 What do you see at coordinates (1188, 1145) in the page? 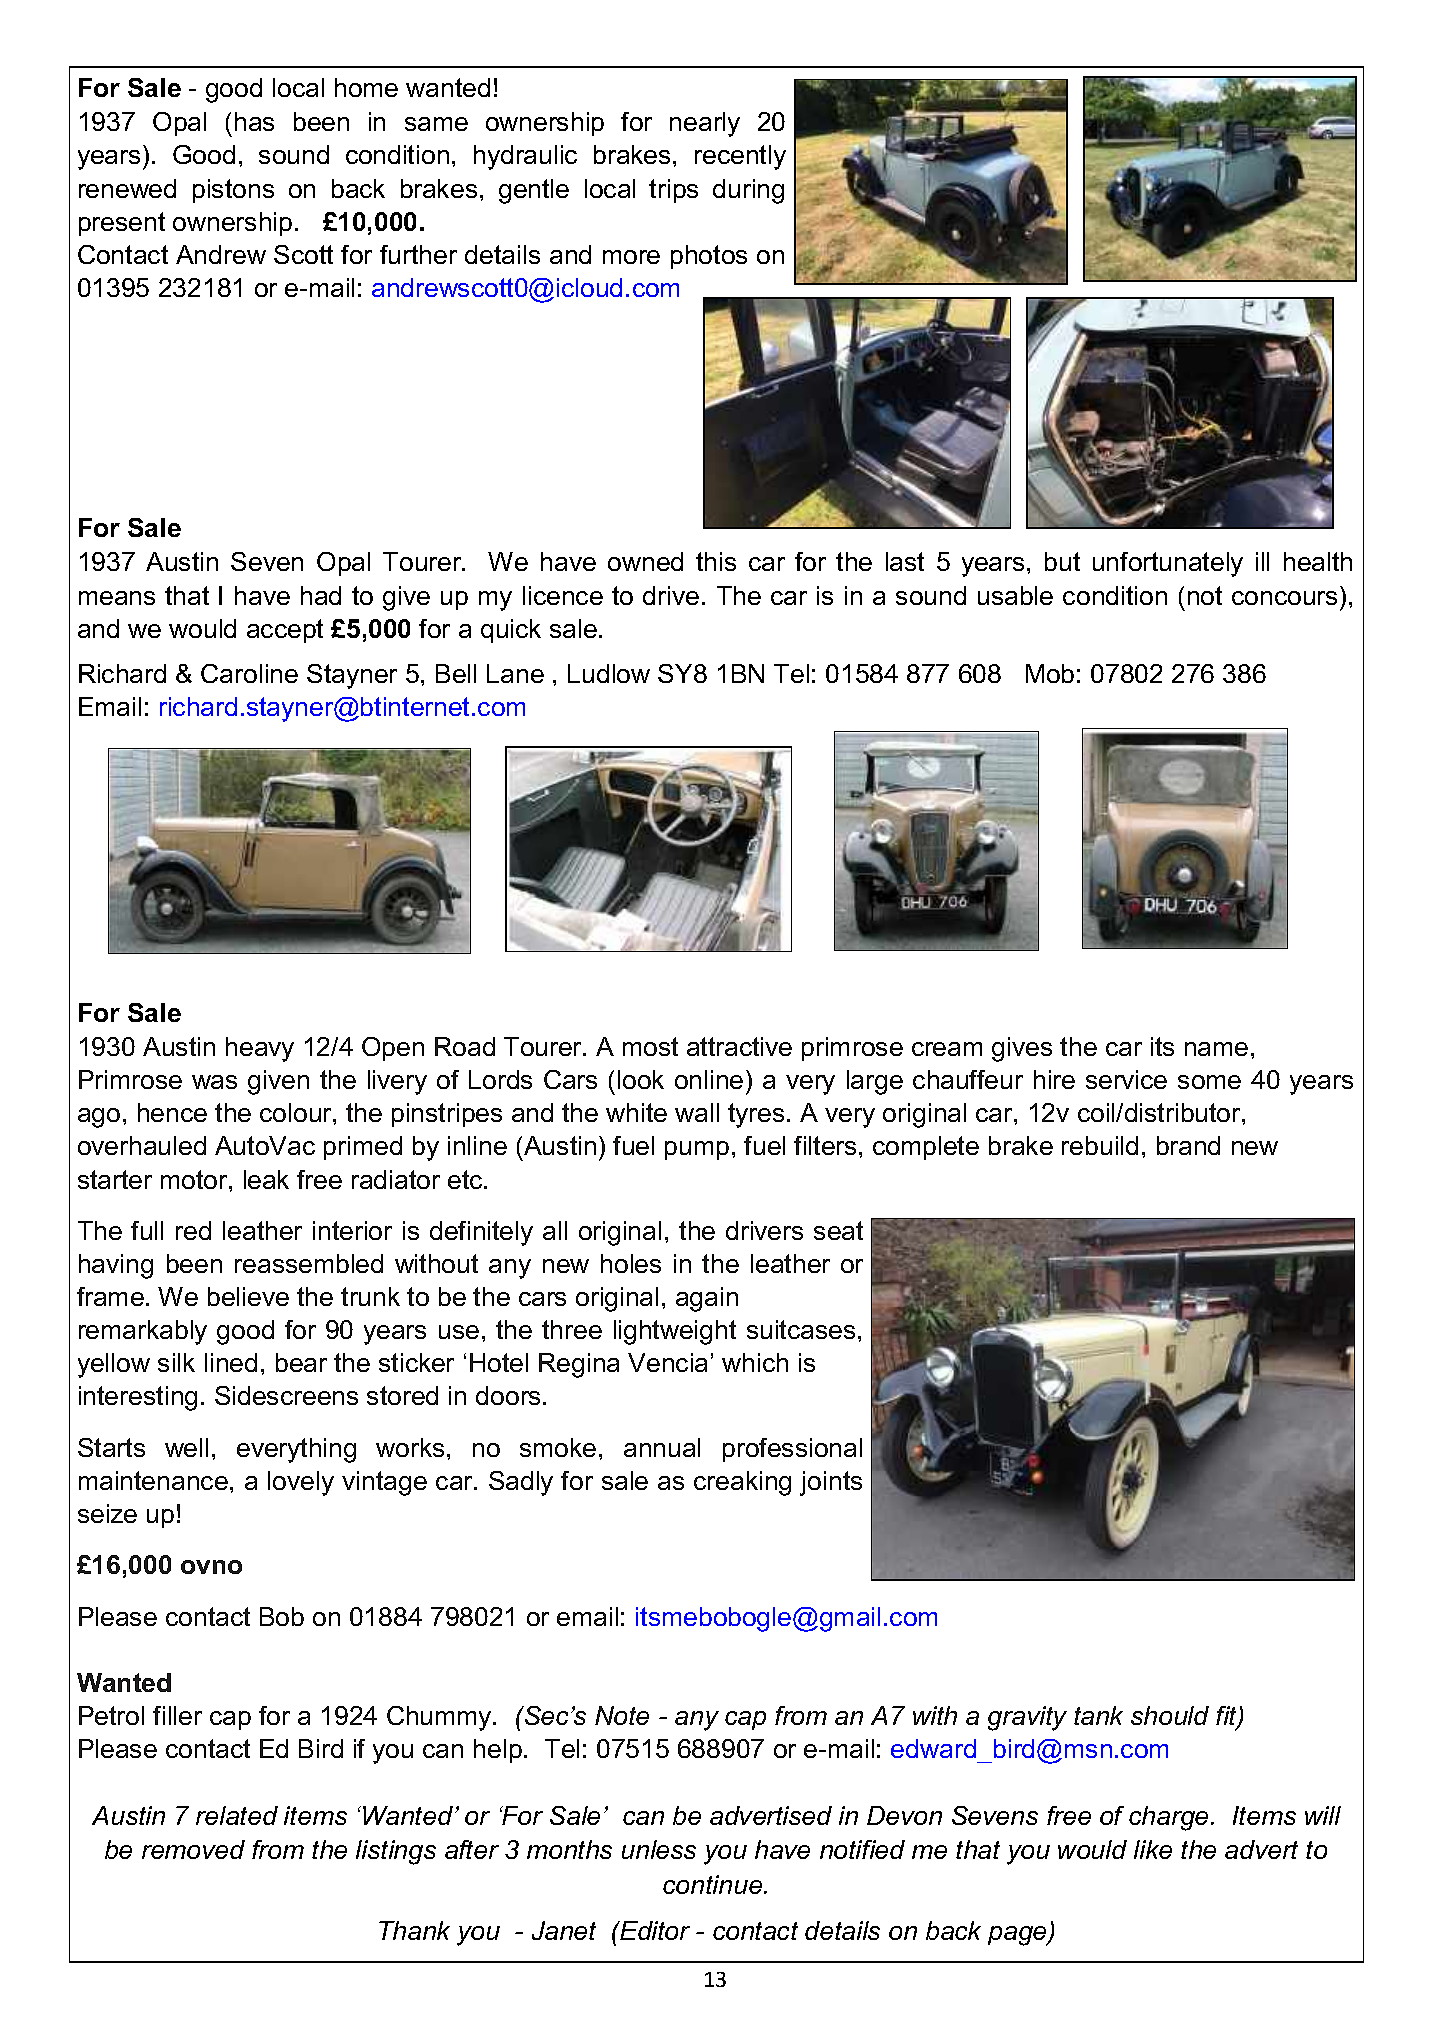
I see `brand` at bounding box center [1188, 1145].
